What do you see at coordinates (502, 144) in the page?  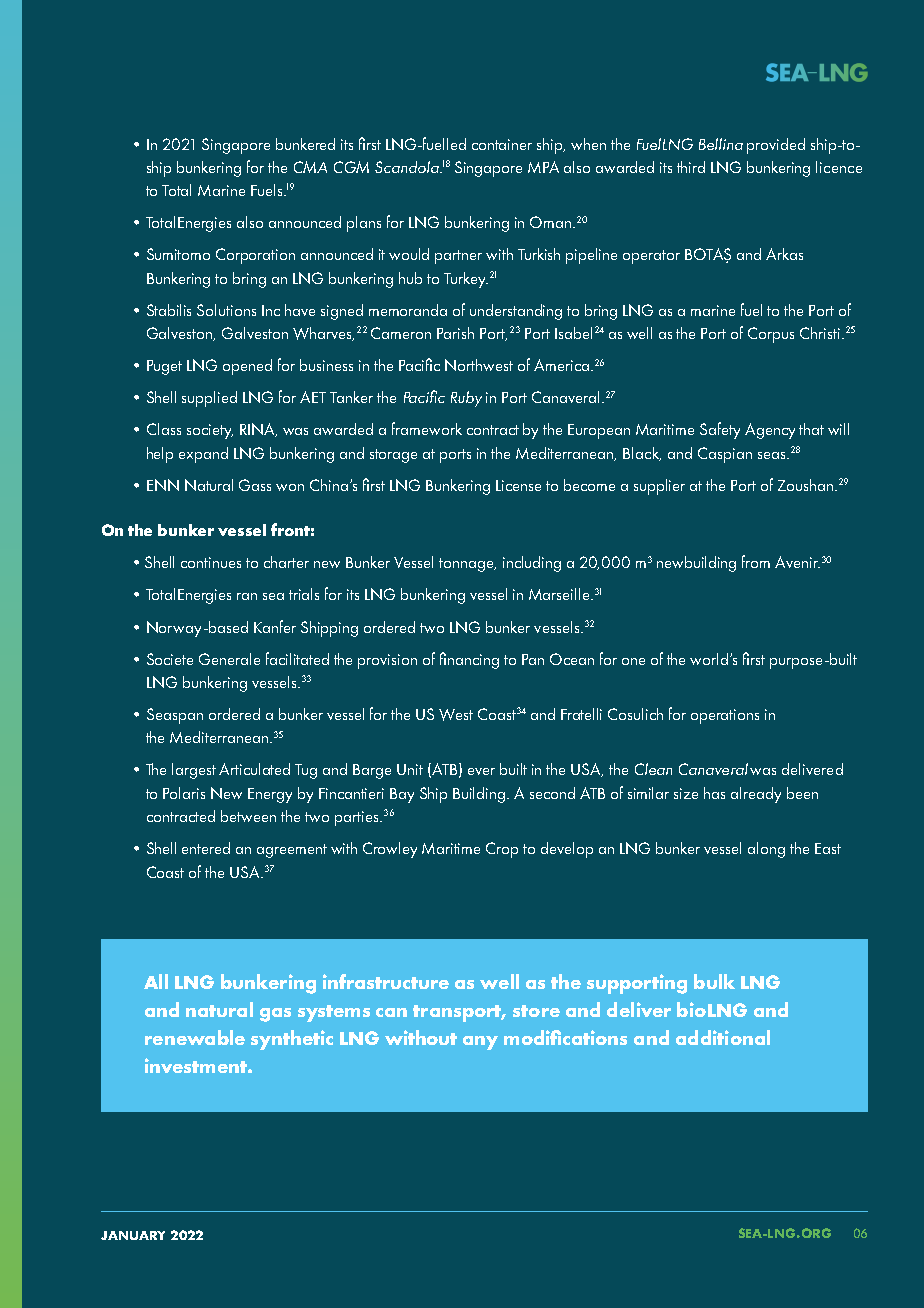 I see `container` at bounding box center [502, 144].
